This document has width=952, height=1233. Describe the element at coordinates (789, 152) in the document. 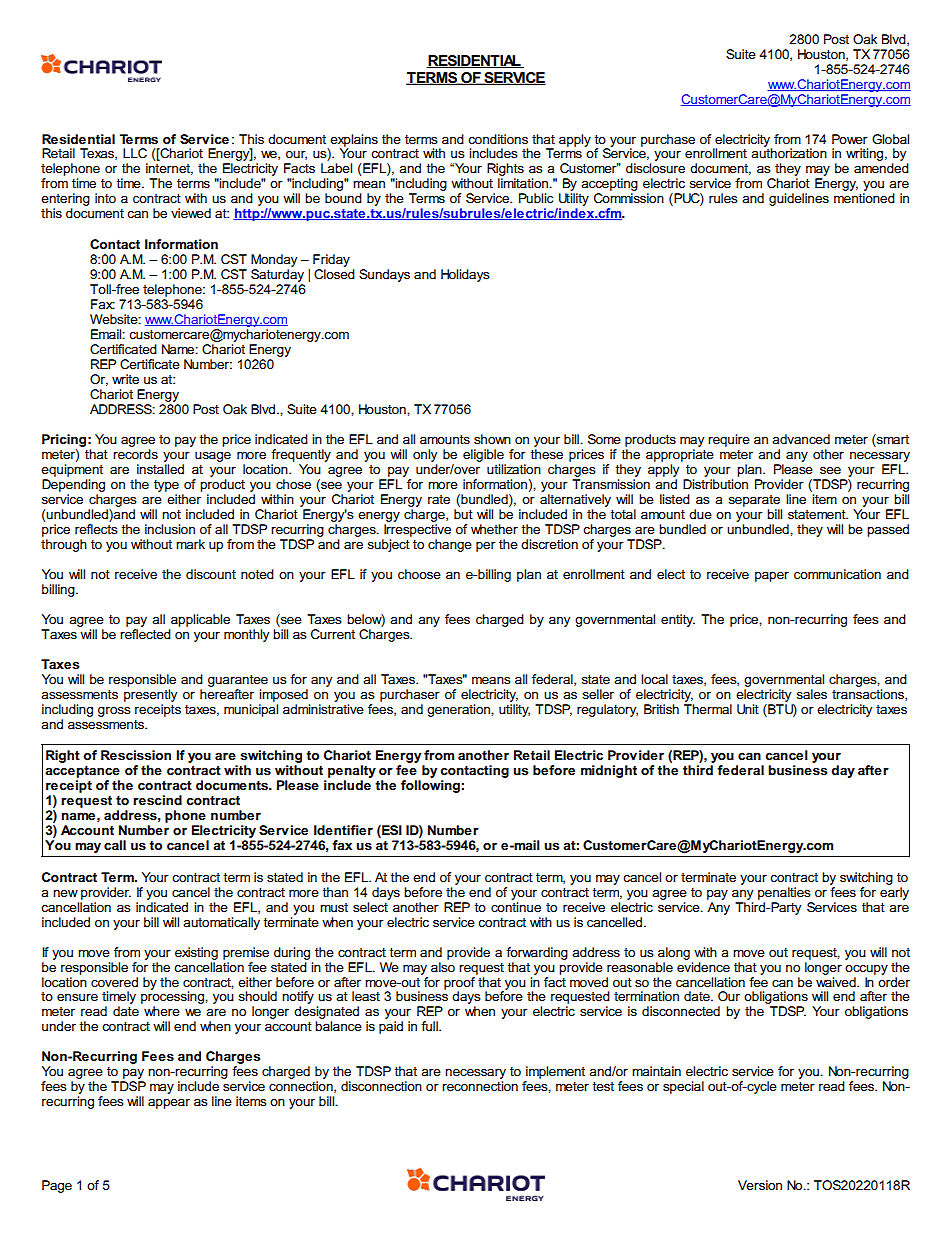

I see `authorization` at that location.
